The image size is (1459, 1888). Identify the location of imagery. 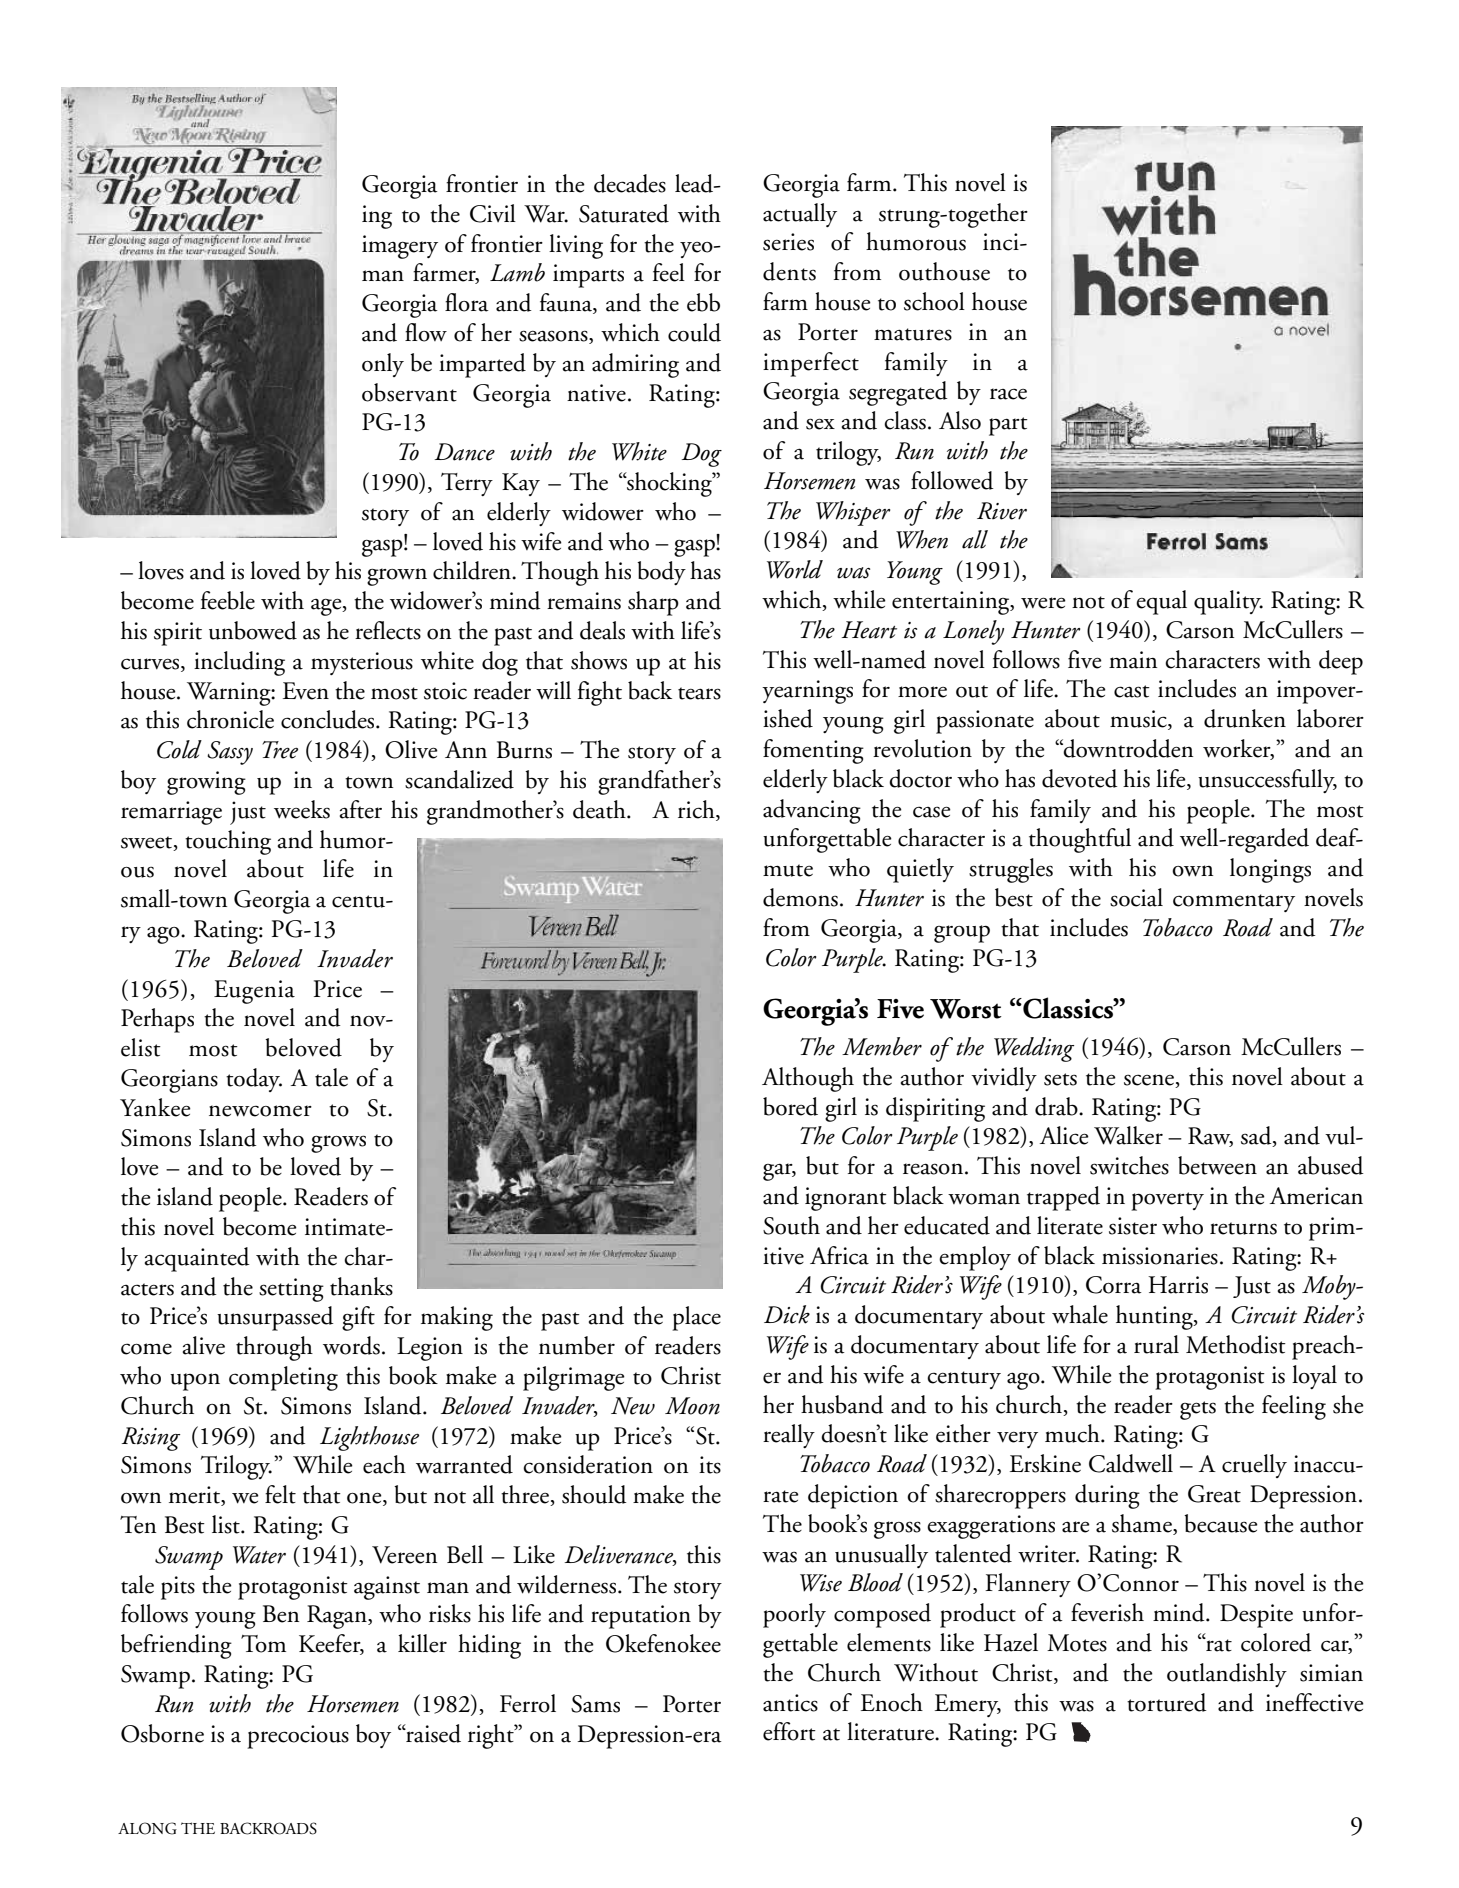
(400, 247).
